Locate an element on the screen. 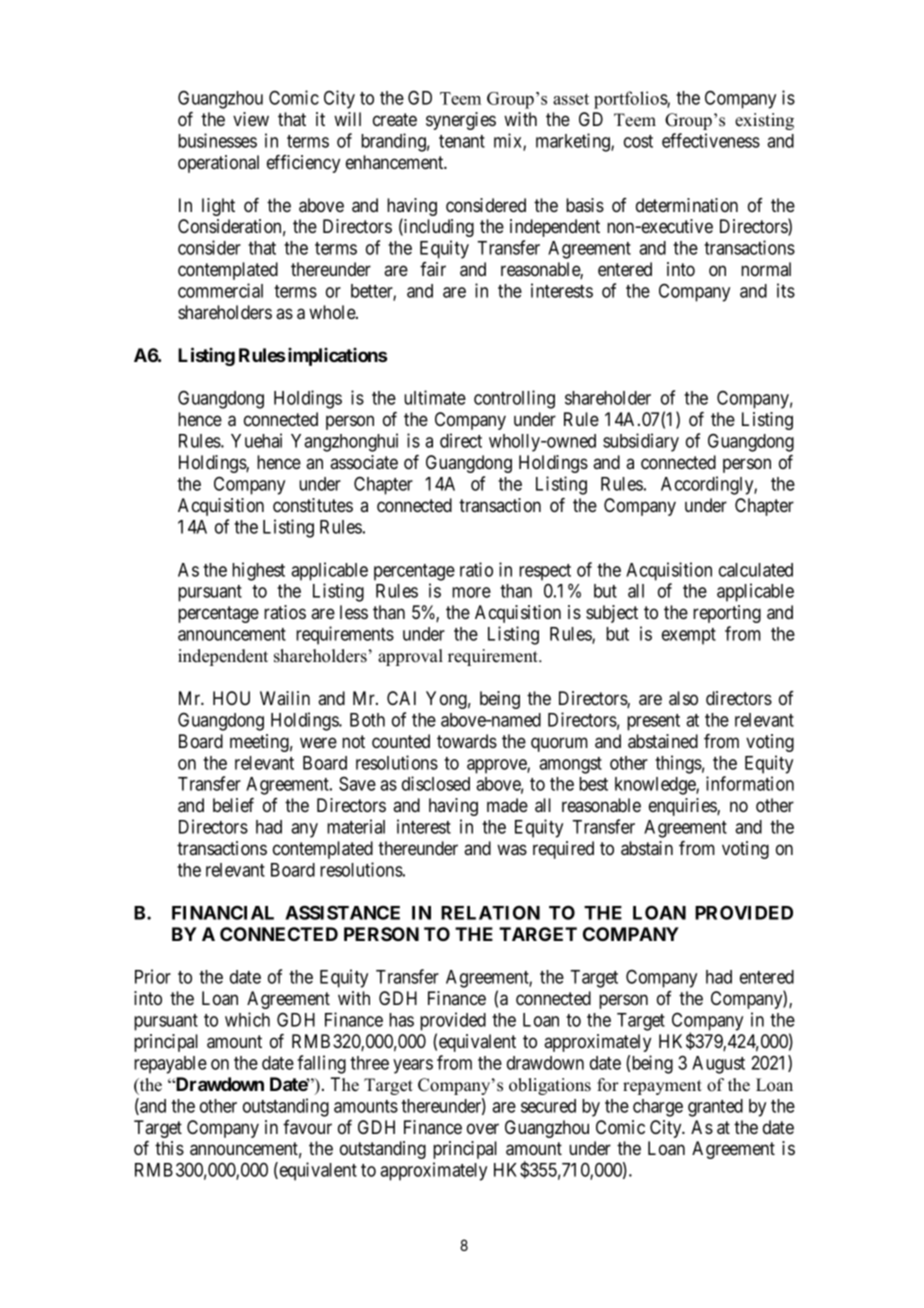  over is located at coordinates (483, 1128).
